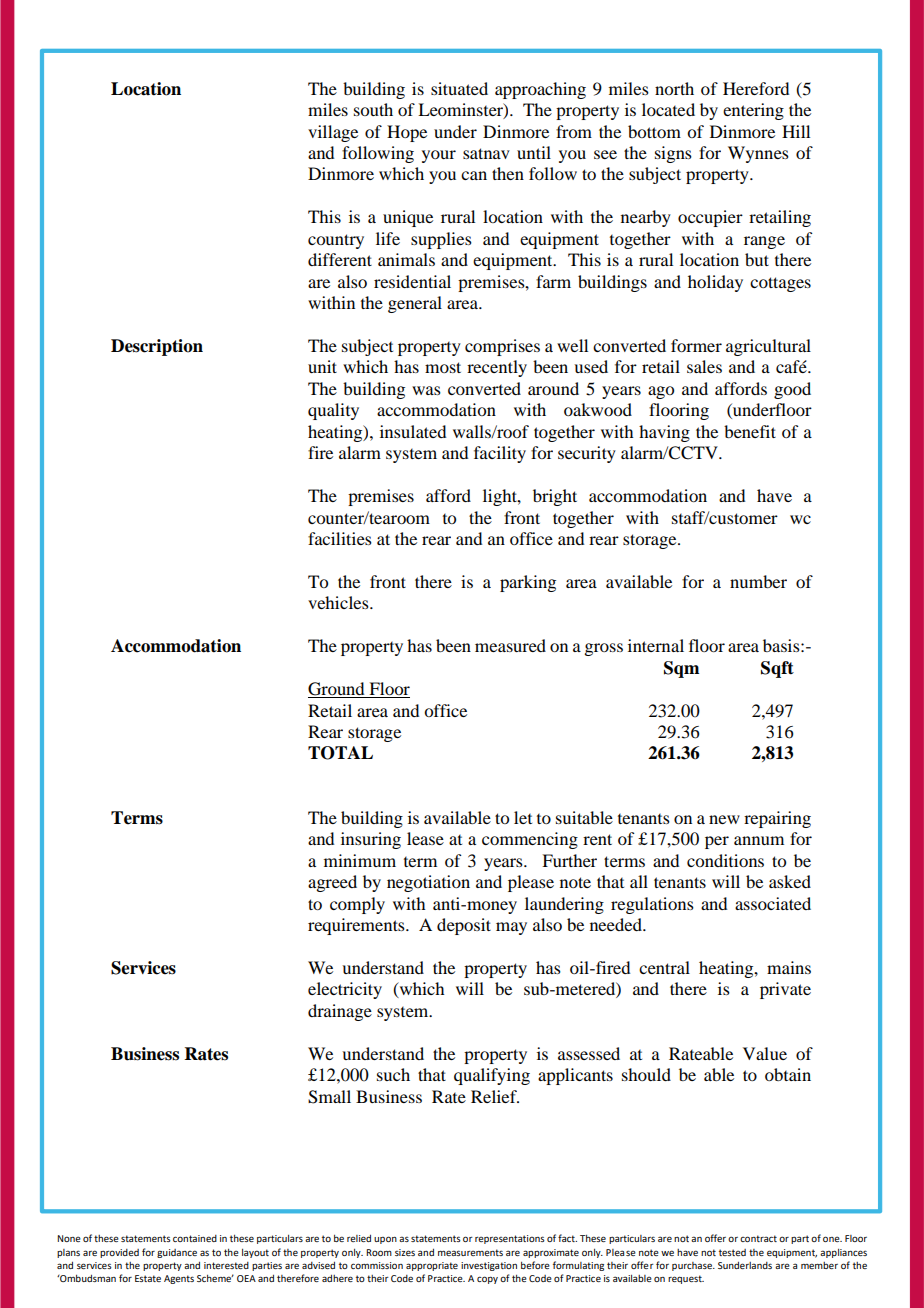 This page has width=924, height=1308. Describe the element at coordinates (510, 645) in the page. I see `measured` at that location.
